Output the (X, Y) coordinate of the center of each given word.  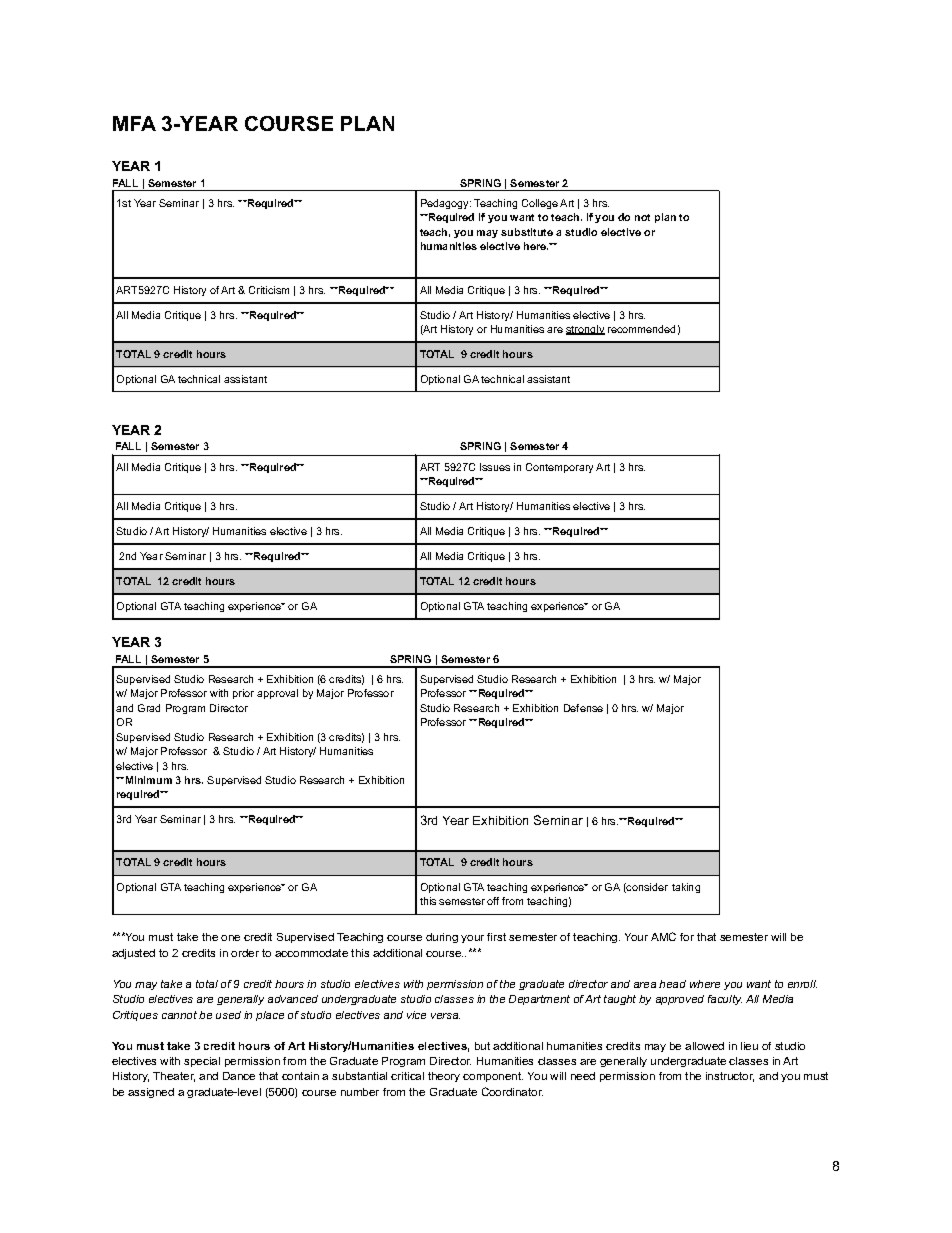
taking (686, 888)
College (540, 204)
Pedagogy (446, 204)
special (202, 1062)
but (482, 1046)
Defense (583, 708)
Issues (495, 467)
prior (243, 694)
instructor (730, 1077)
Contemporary (559, 468)
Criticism (269, 290)
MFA (134, 123)
